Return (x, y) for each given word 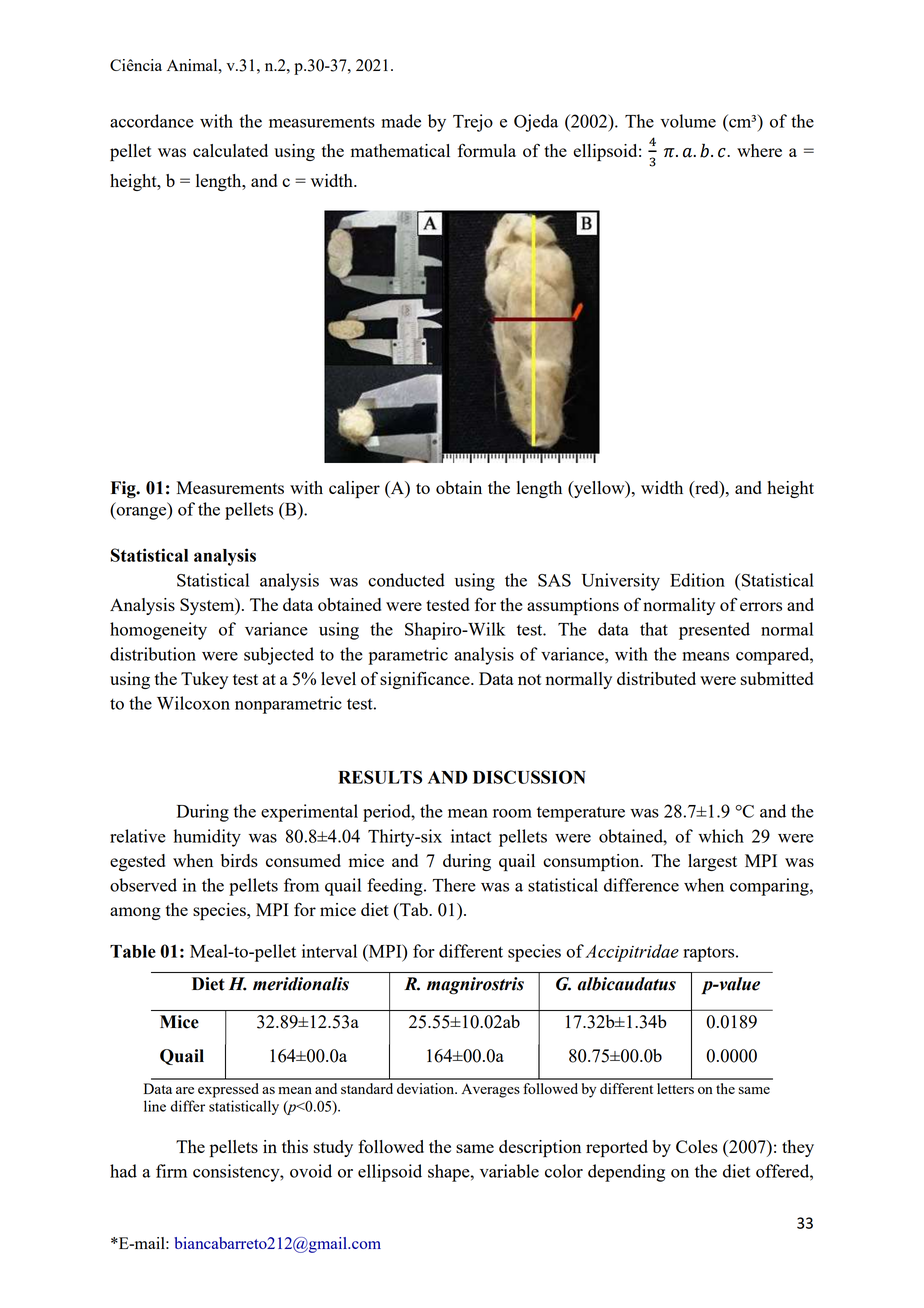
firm (171, 1171)
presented (714, 631)
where (759, 150)
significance (426, 680)
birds (239, 860)
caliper (354, 489)
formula (487, 150)
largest (712, 862)
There (454, 885)
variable (509, 1171)
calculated (230, 150)
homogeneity (158, 631)
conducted (406, 580)
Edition (697, 580)
